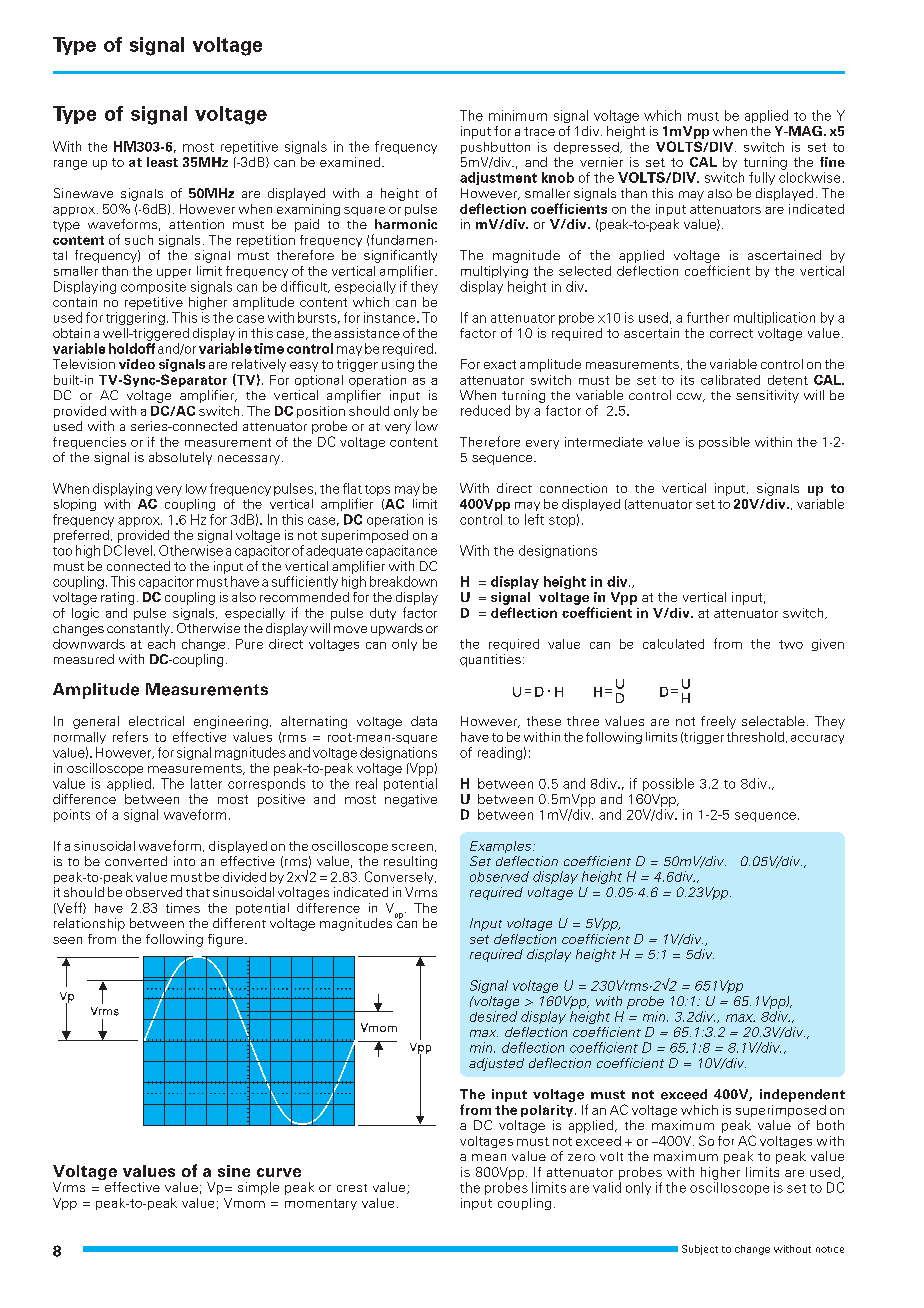 The height and width of the screenshot is (1308, 924). What do you see at coordinates (156, 721) in the screenshot?
I see `electrical` at bounding box center [156, 721].
